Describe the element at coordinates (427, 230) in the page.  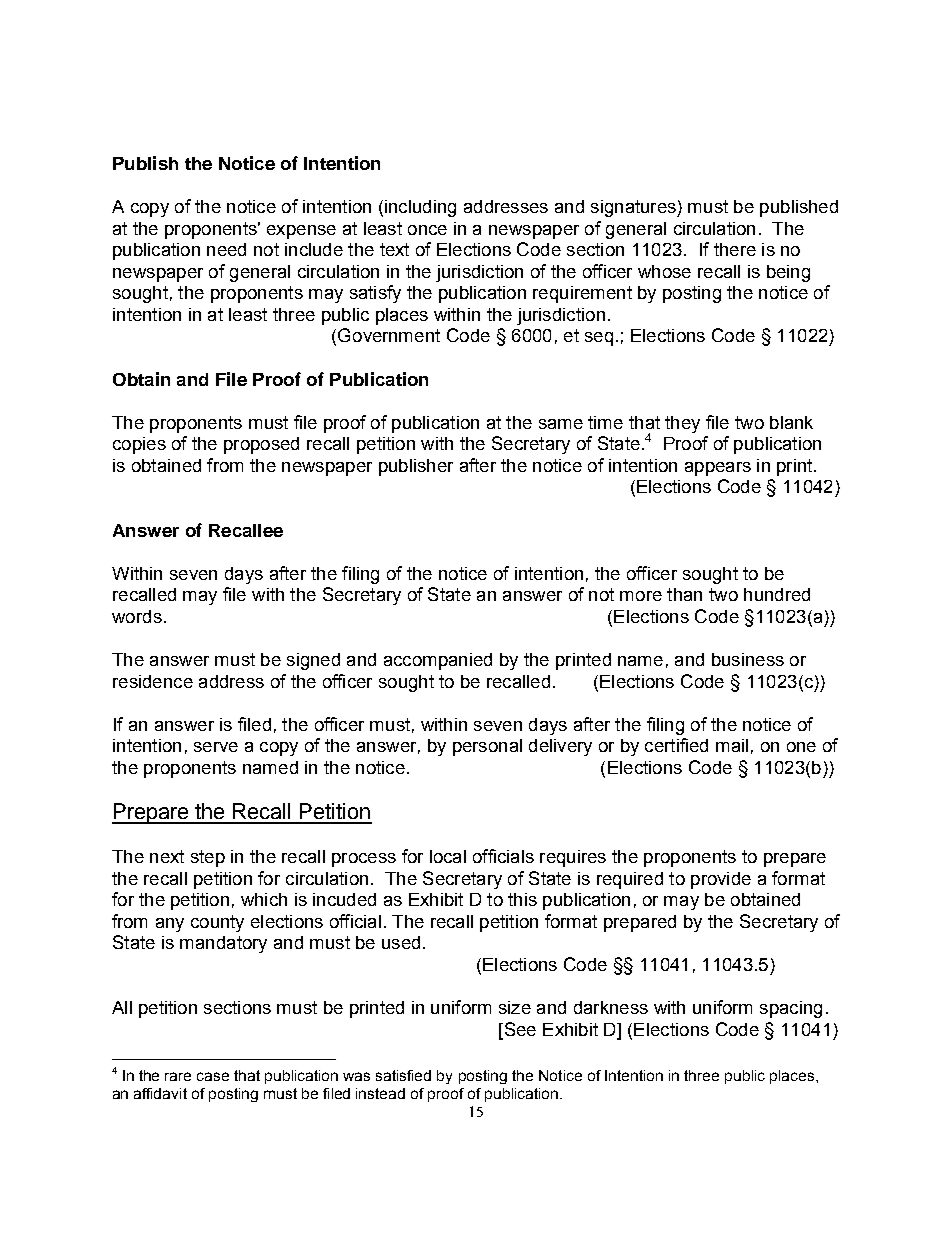
I see `once` at that location.
